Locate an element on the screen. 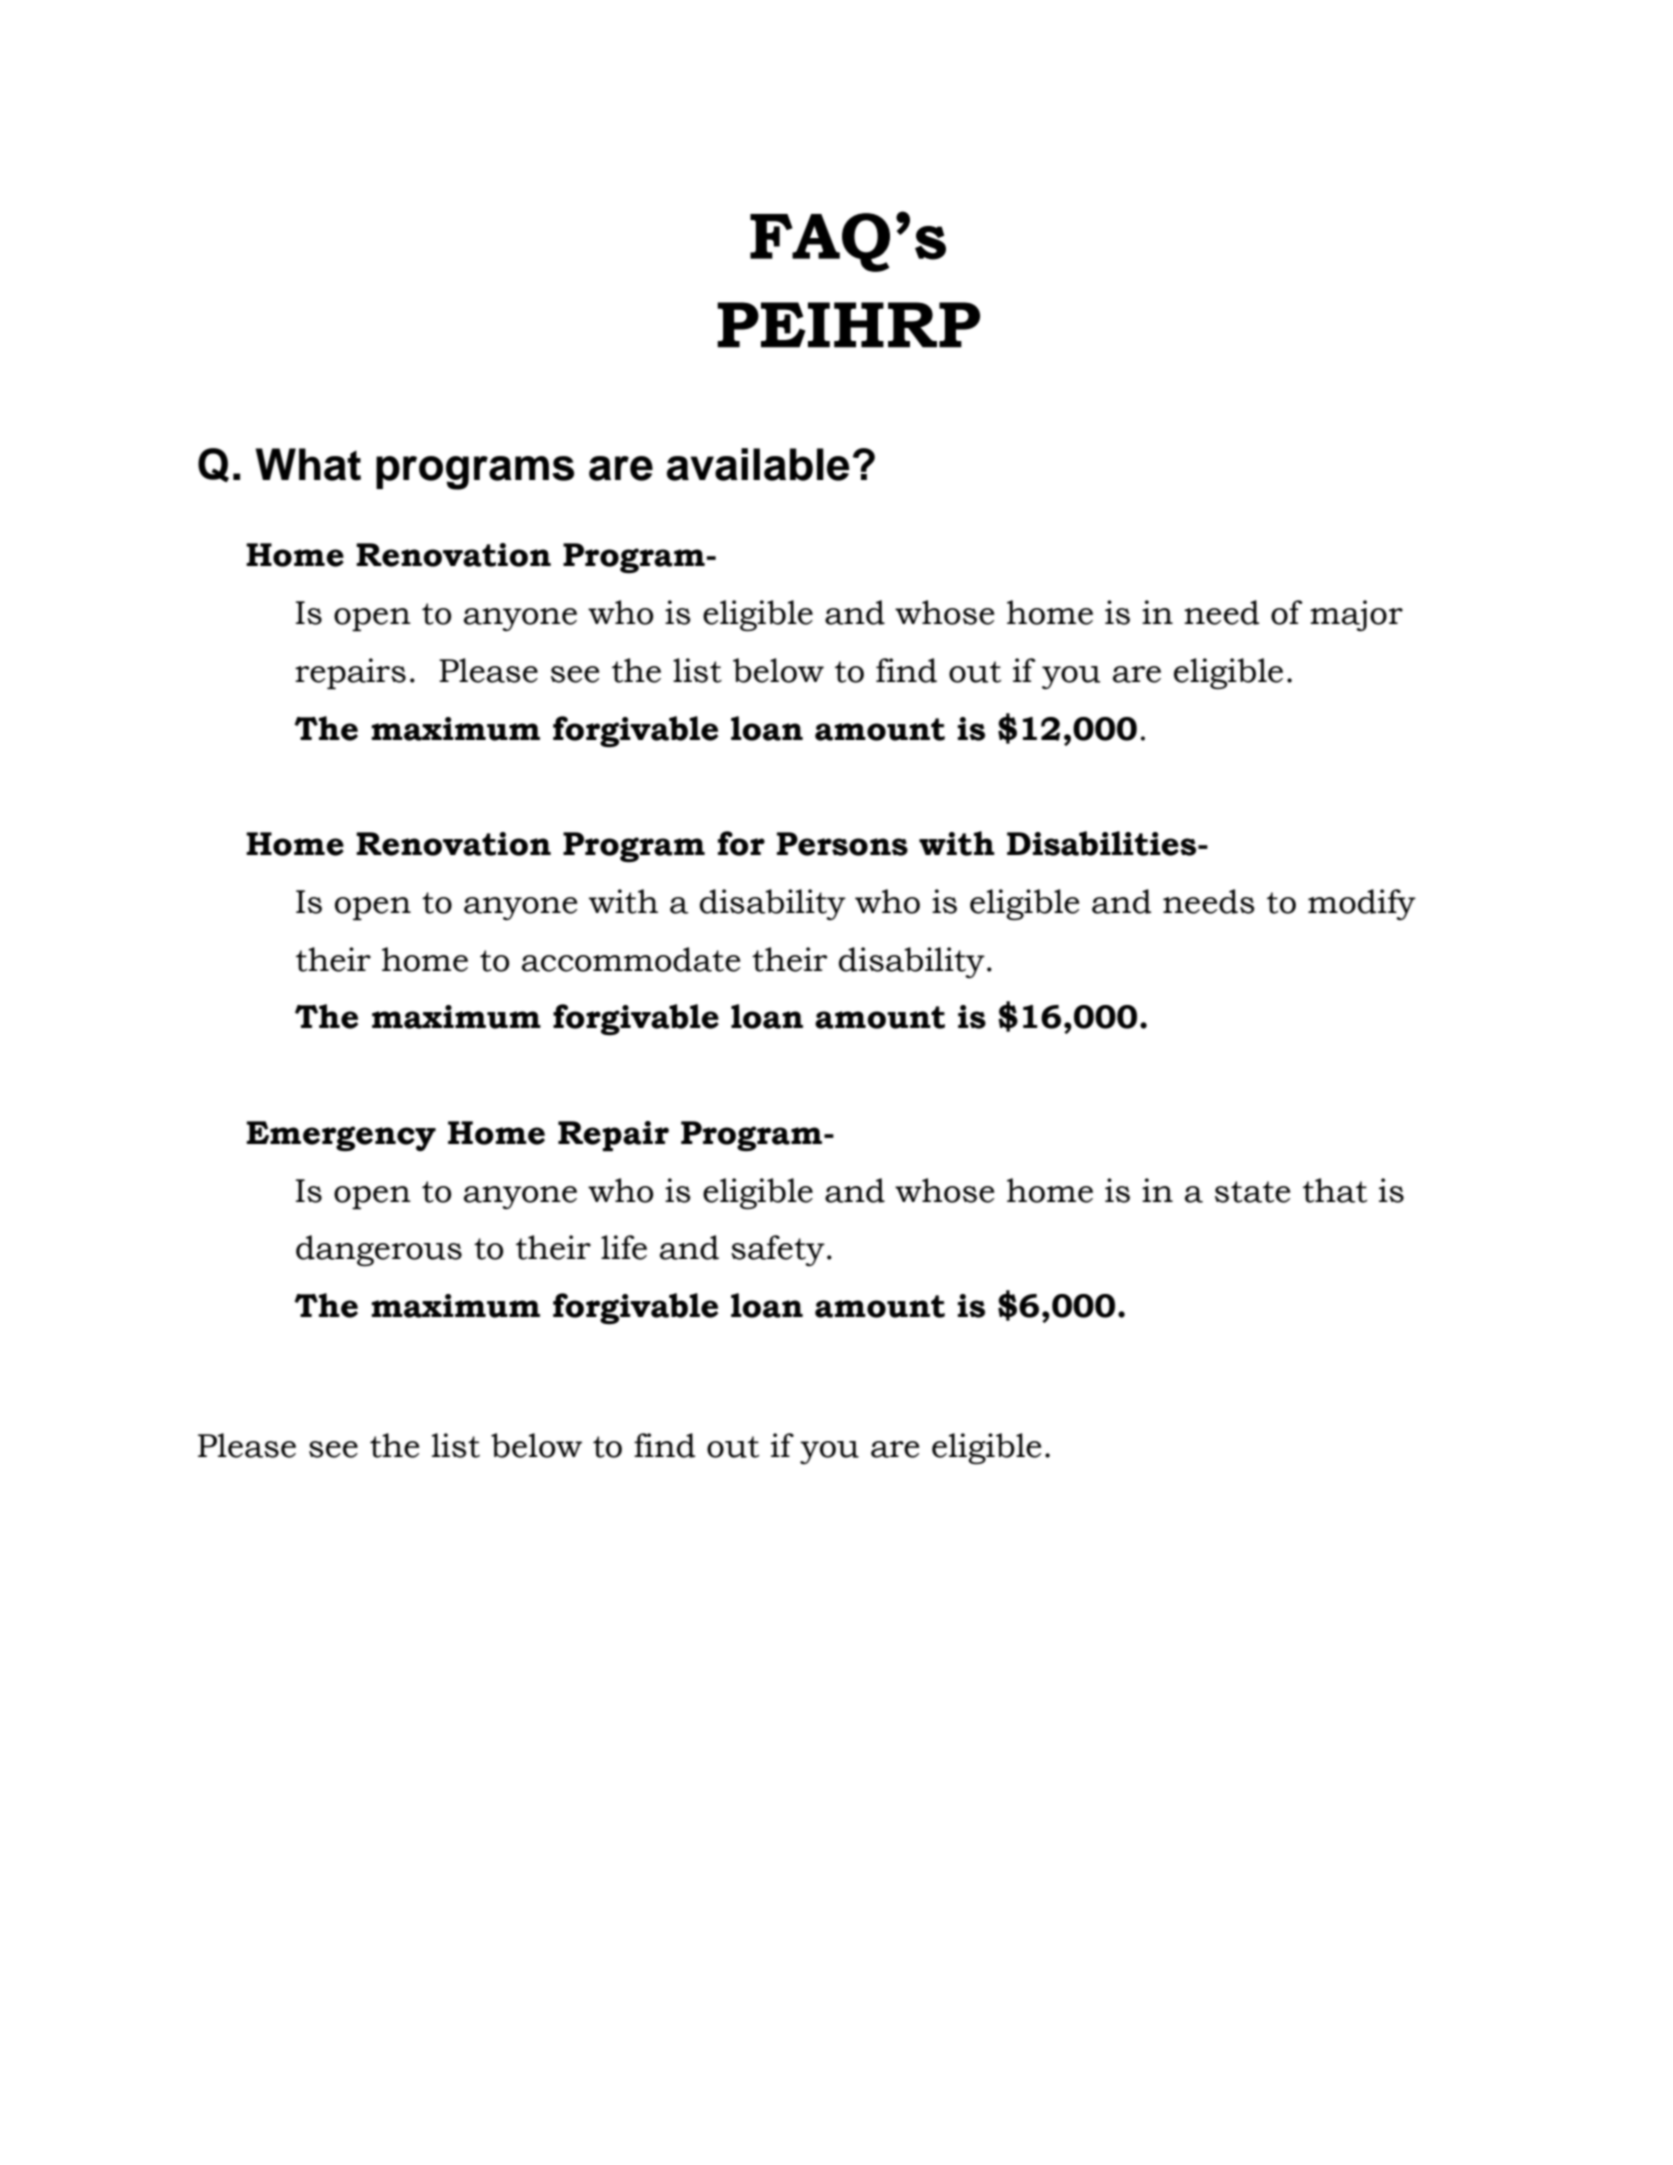  accommodate is located at coordinates (631, 959).
